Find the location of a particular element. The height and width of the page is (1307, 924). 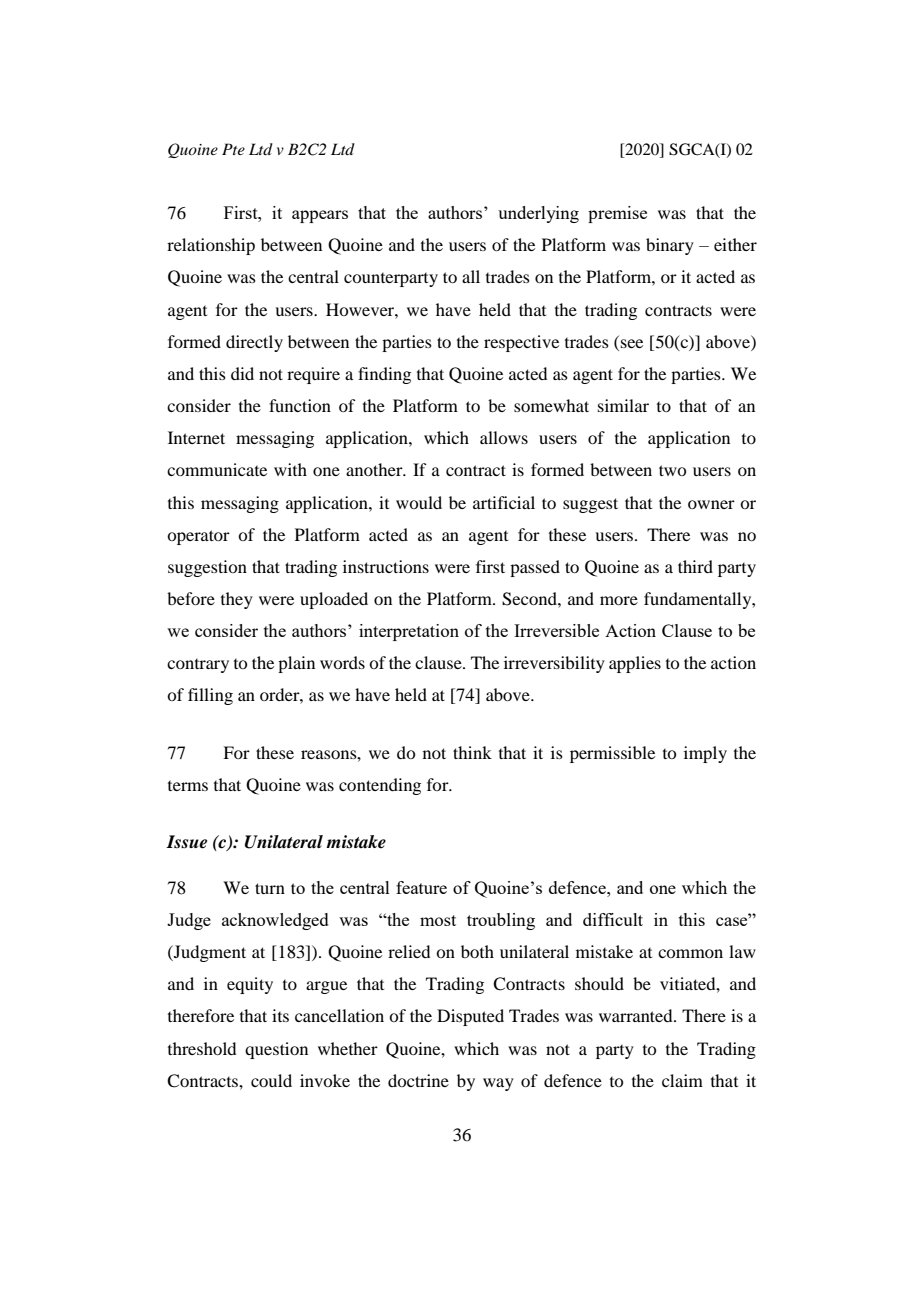

Disputed is located at coordinates (470, 1017).
